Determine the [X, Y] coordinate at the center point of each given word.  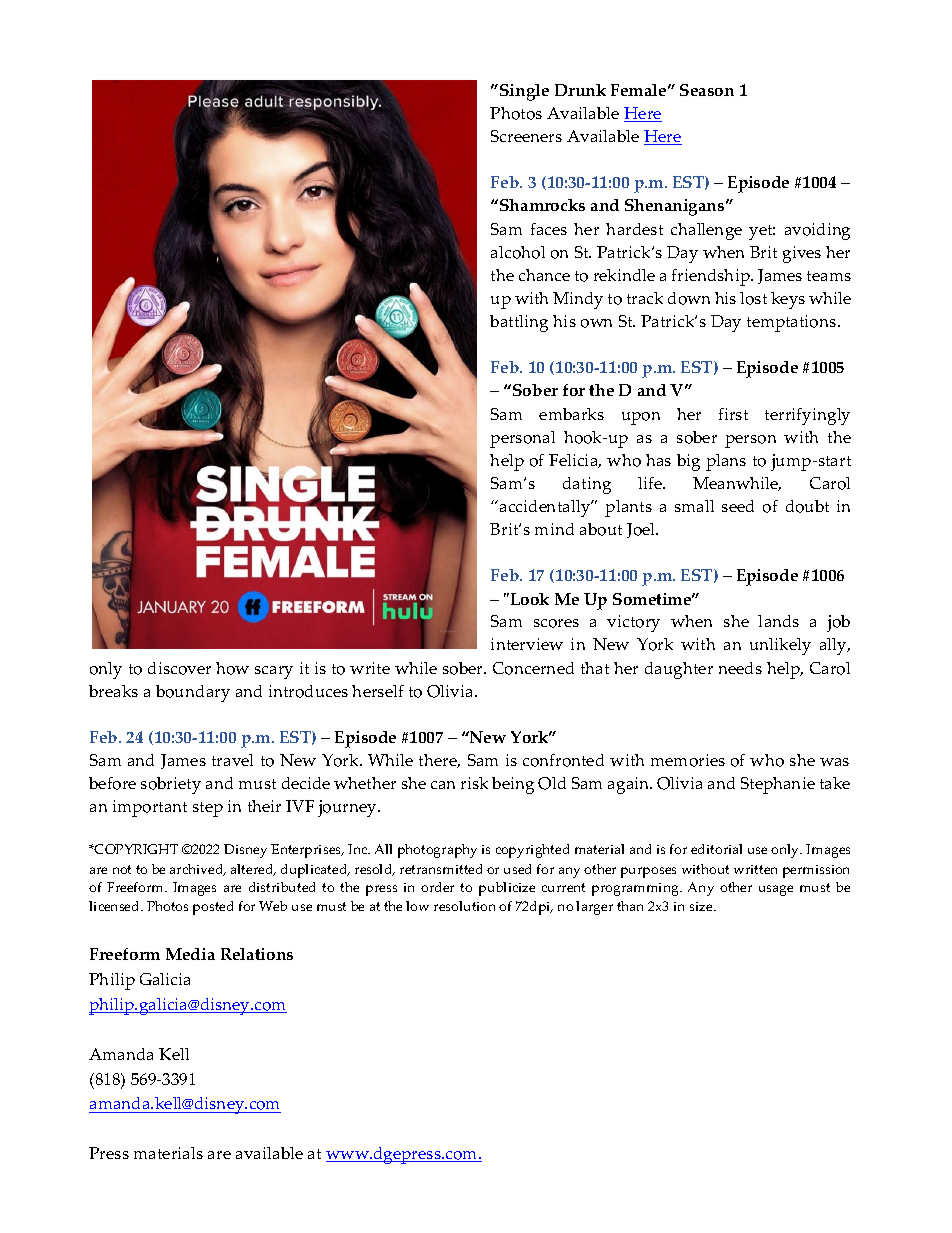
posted [213, 908]
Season [707, 90]
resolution [464, 906]
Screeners [526, 136]
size [702, 906]
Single [524, 92]
